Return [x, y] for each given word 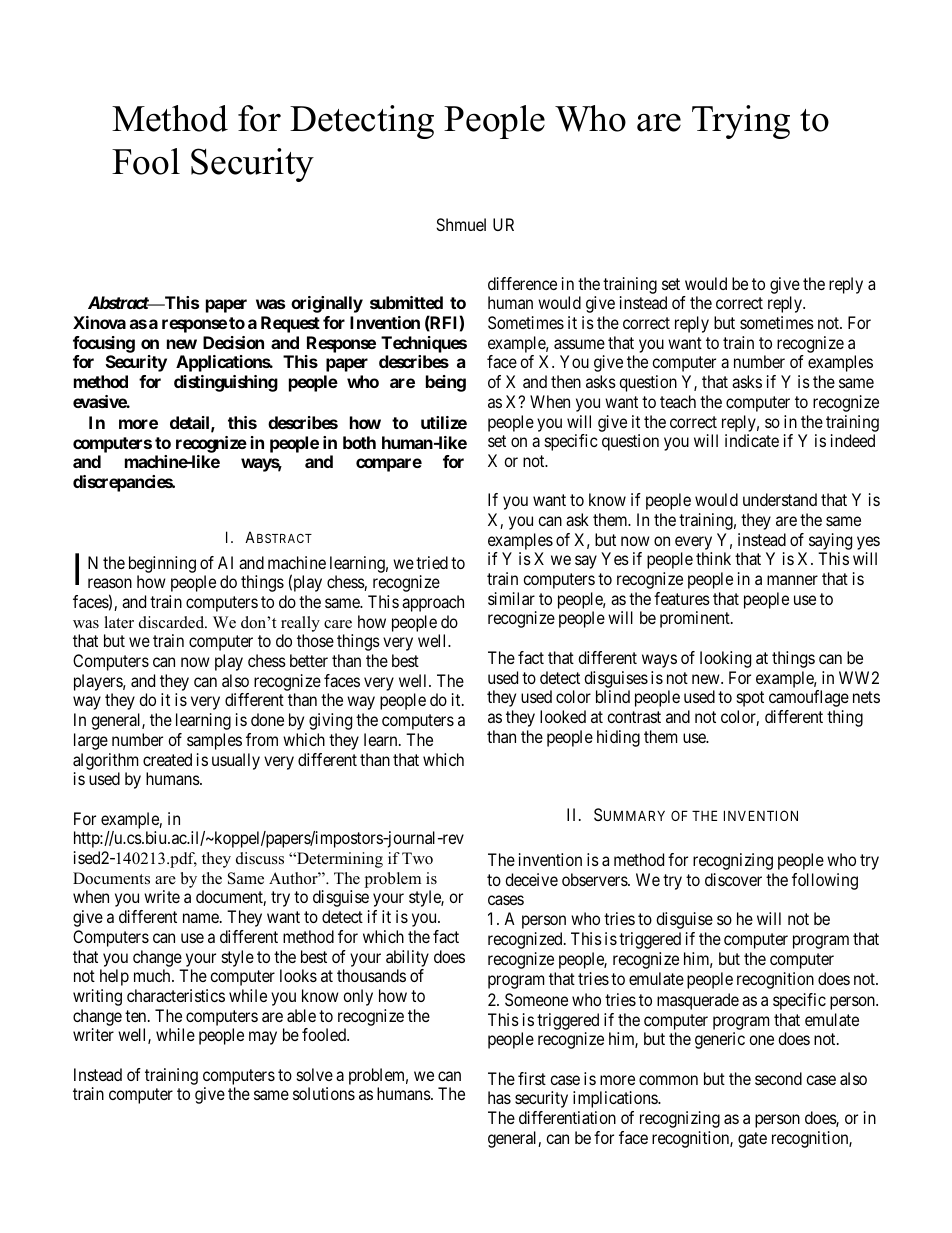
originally [327, 304]
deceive [531, 879]
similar [511, 598]
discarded [173, 622]
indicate [752, 440]
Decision [233, 342]
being [446, 383]
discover [733, 879]
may [263, 1038]
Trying [741, 122]
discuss [260, 858]
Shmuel [461, 224]
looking [725, 659]
